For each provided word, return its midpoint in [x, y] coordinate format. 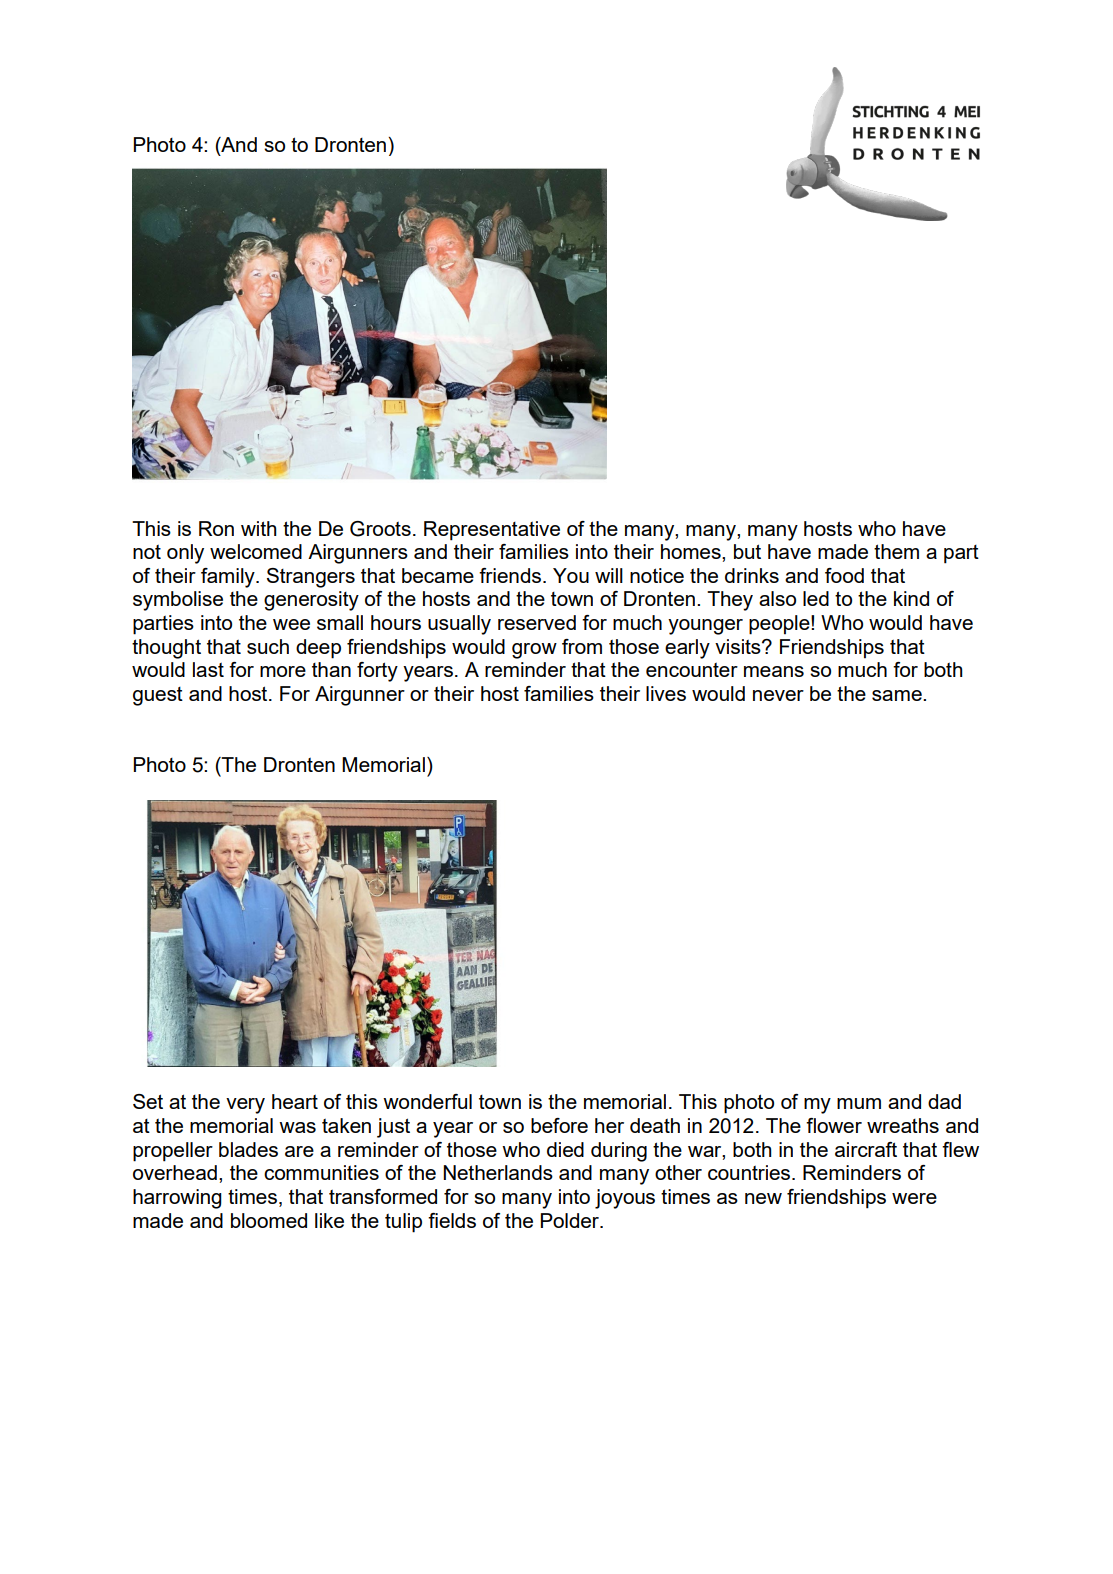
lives [666, 693]
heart [295, 1101]
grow [534, 651]
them [896, 551]
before [559, 1125]
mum [859, 1103]
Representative [492, 531]
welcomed [256, 551]
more [283, 671]
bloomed [269, 1220]
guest [158, 696]
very [245, 1106]
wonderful [427, 1101]
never [778, 695]
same [898, 695]
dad [944, 1101]
